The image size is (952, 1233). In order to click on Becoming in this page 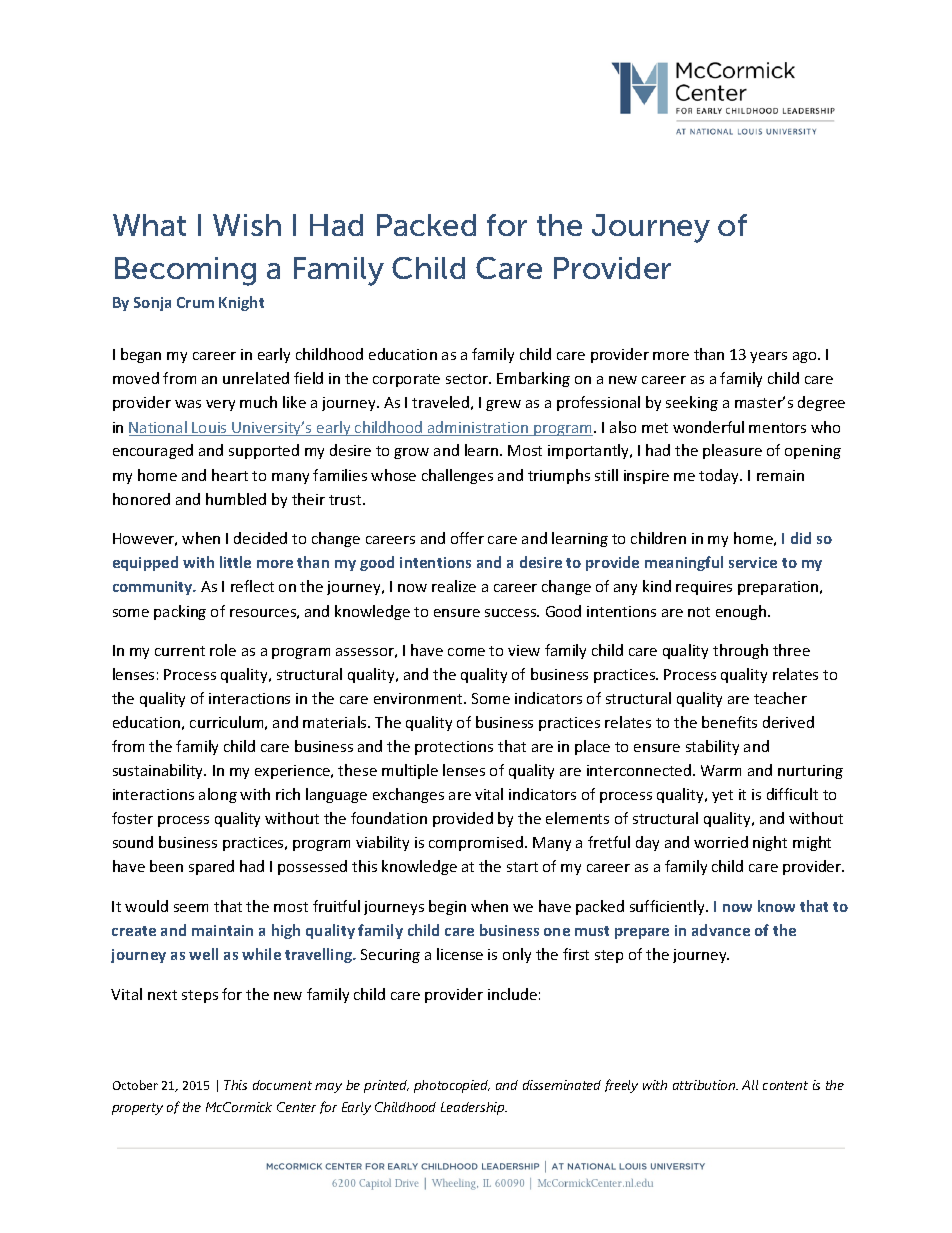, I will do `click(185, 271)`.
